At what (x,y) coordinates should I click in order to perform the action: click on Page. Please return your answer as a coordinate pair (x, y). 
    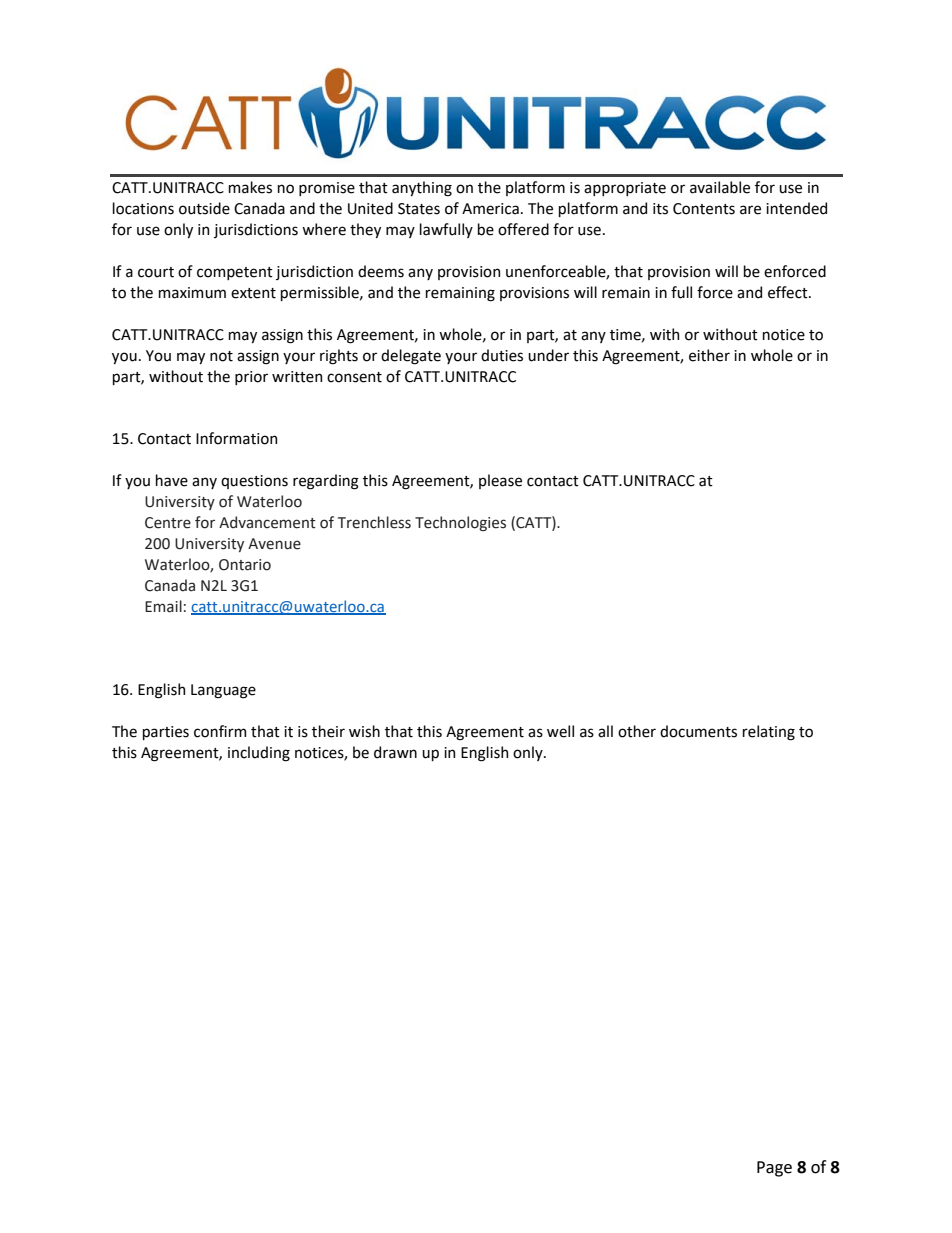
    Looking at the image, I should click on (774, 1169).
